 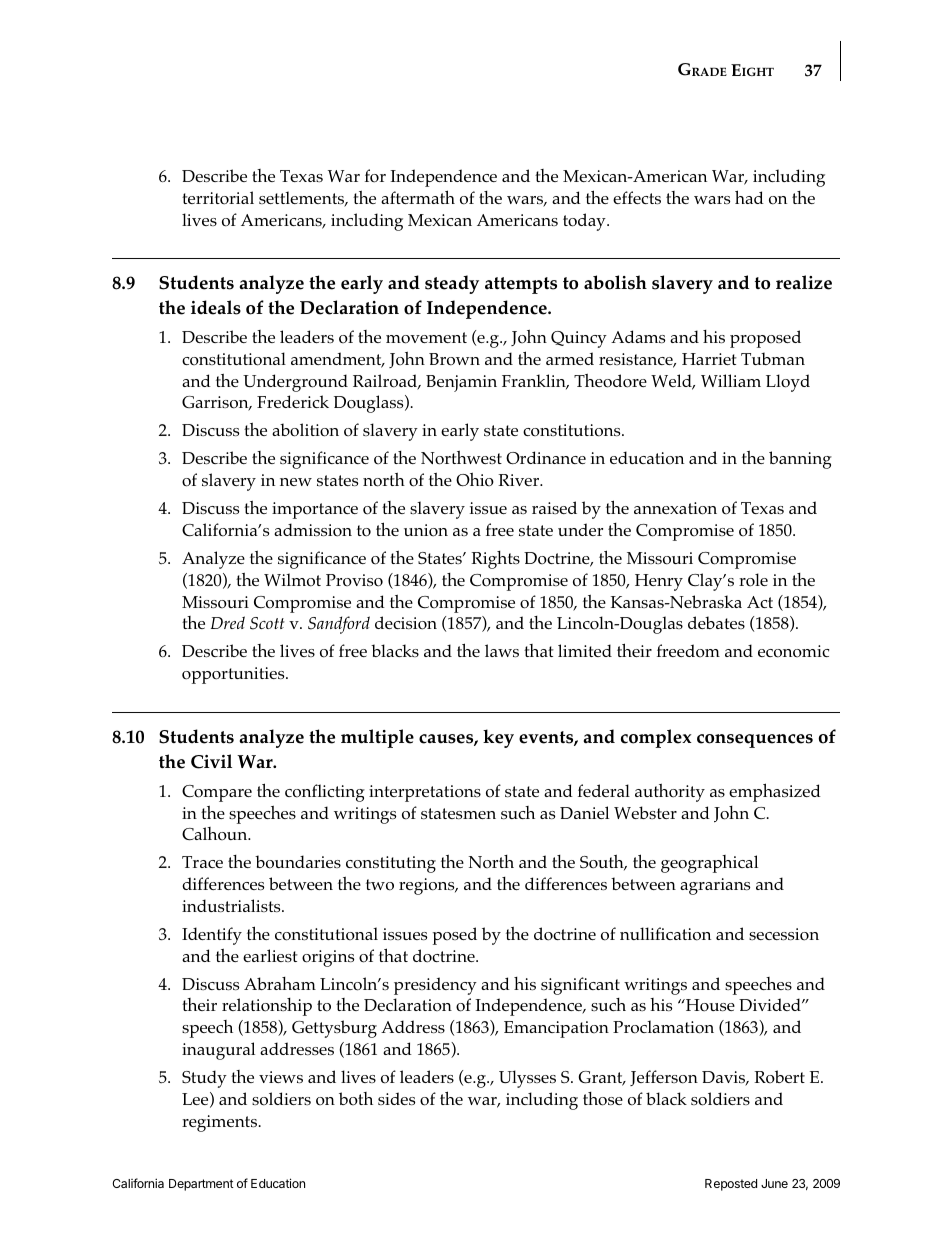 What do you see at coordinates (709, 864) in the page?
I see `geographical` at bounding box center [709, 864].
